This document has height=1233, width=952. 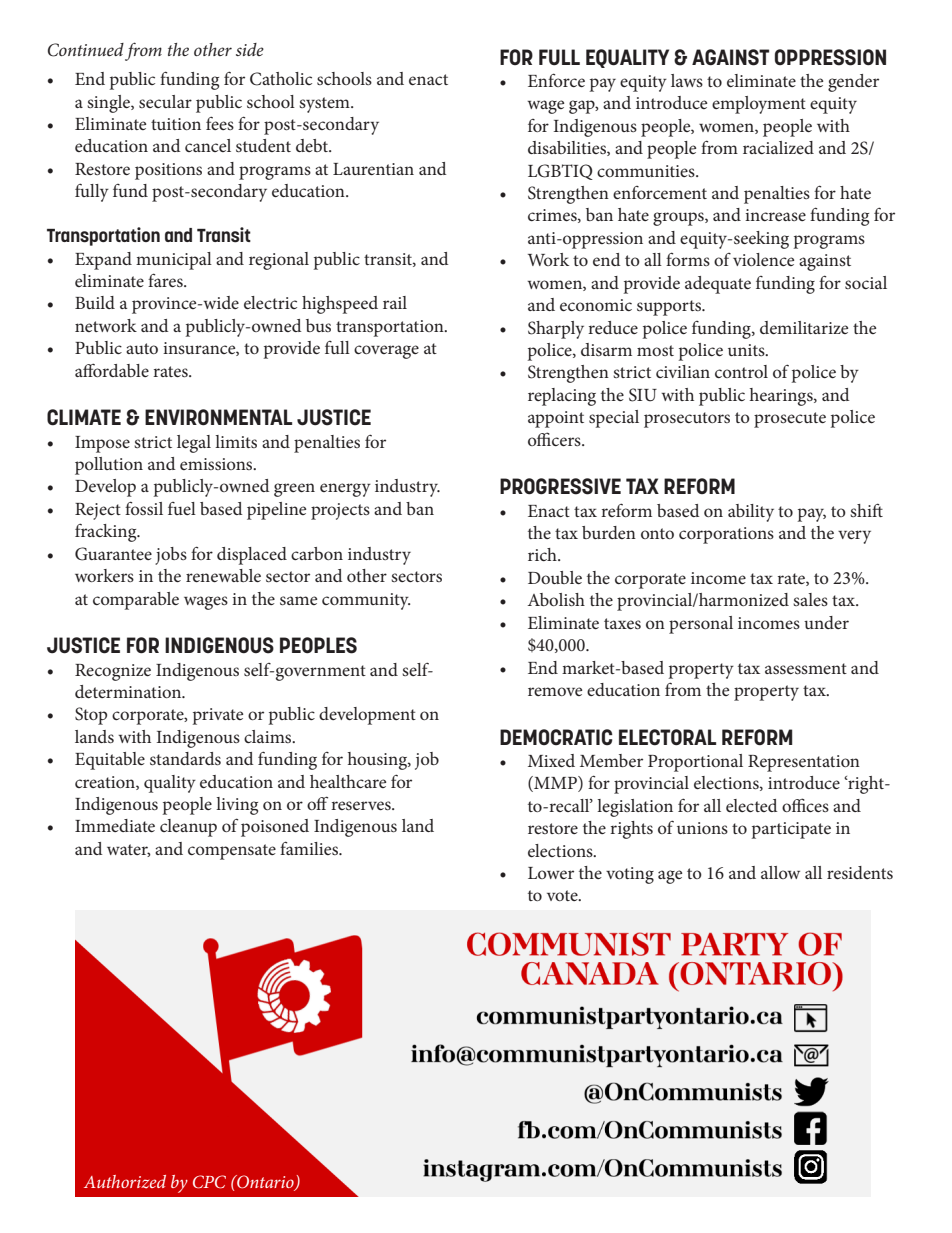 What do you see at coordinates (759, 105) in the document?
I see `employment` at bounding box center [759, 105].
